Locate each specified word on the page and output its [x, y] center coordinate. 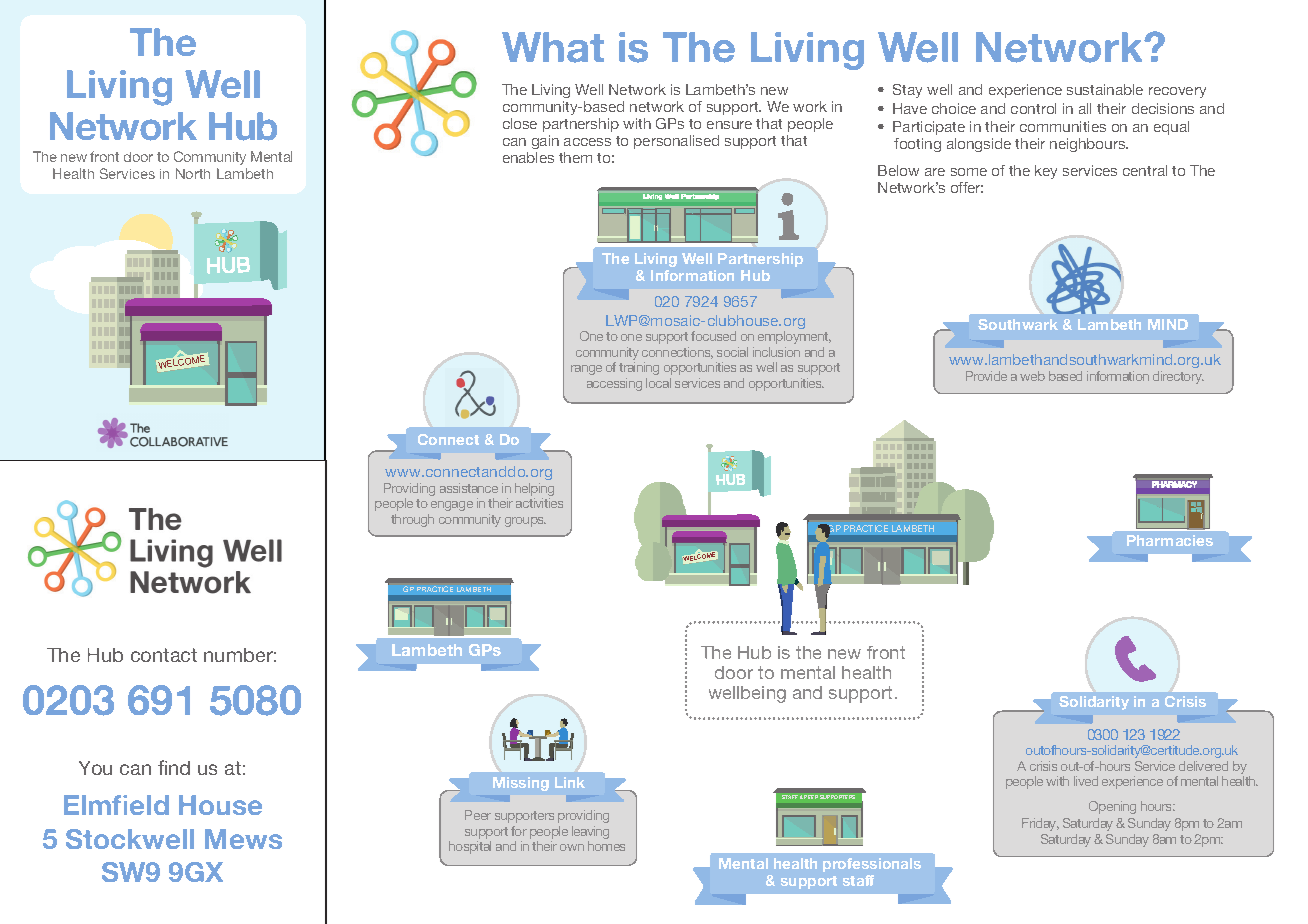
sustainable [1105, 89]
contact [164, 655]
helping [534, 491]
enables [528, 157]
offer [967, 187]
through [412, 520]
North [193, 173]
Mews [243, 839]
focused [713, 336]
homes [606, 846]
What [553, 47]
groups [525, 522]
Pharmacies [1170, 540]
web [1032, 376]
